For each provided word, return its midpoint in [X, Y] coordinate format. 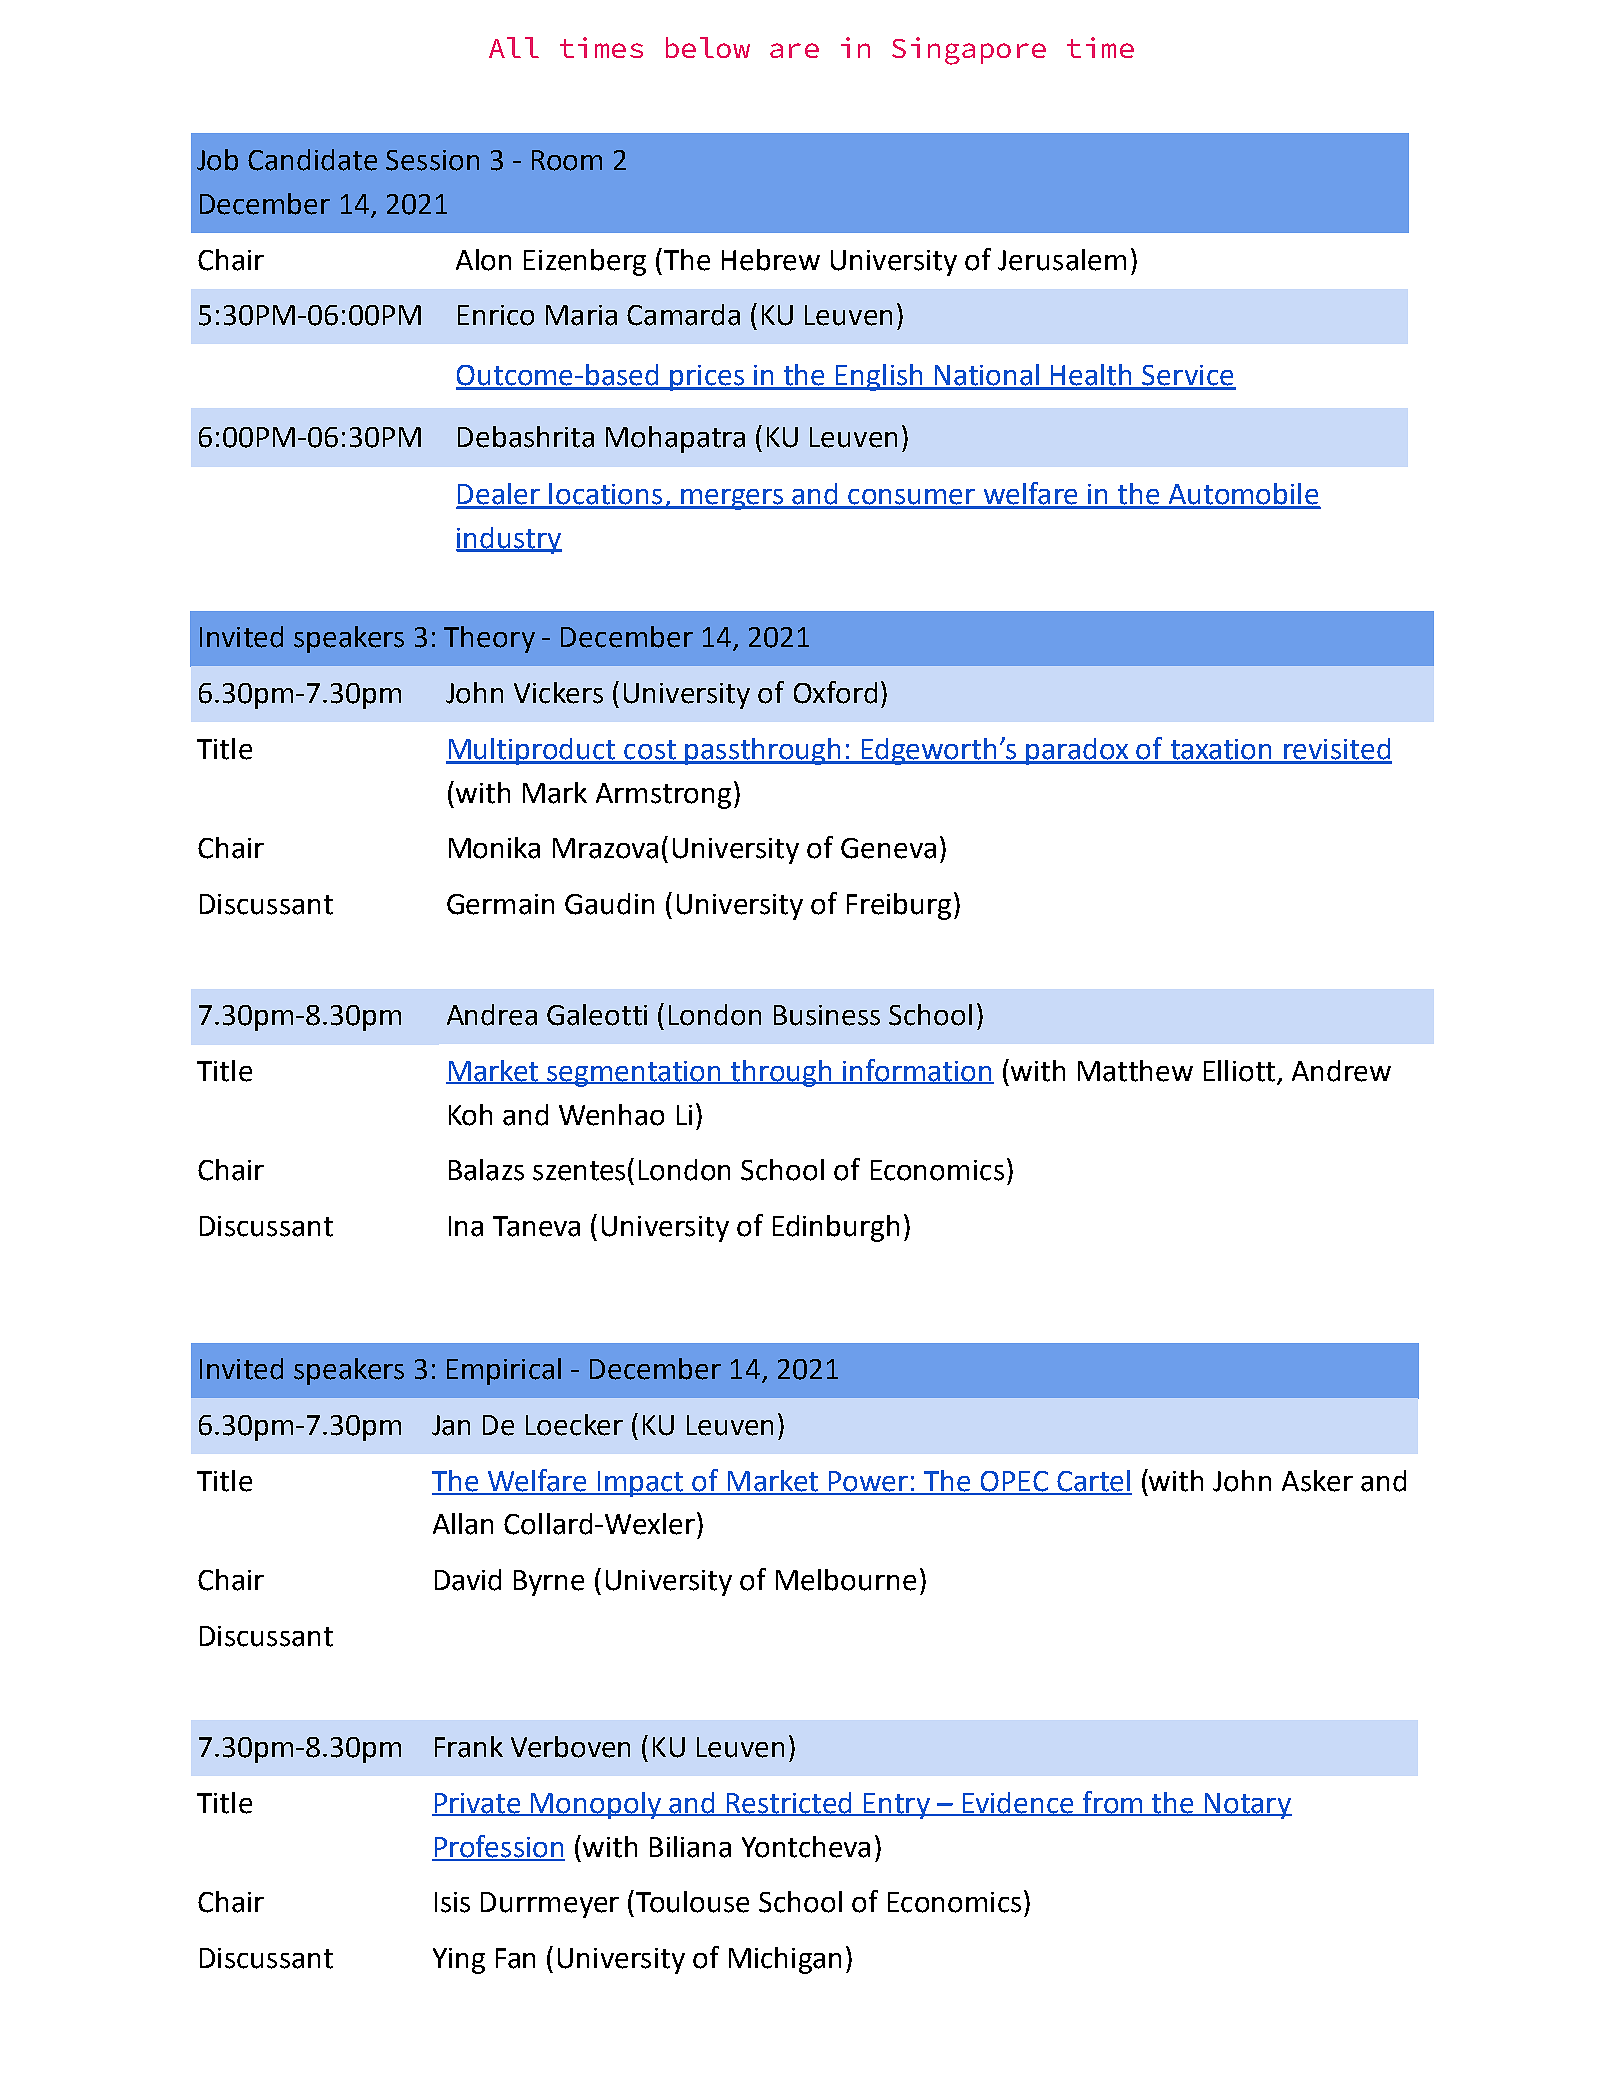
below [708, 47]
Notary [1247, 1806]
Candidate [312, 160]
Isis [452, 1902]
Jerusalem [1062, 260]
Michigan [785, 1960]
